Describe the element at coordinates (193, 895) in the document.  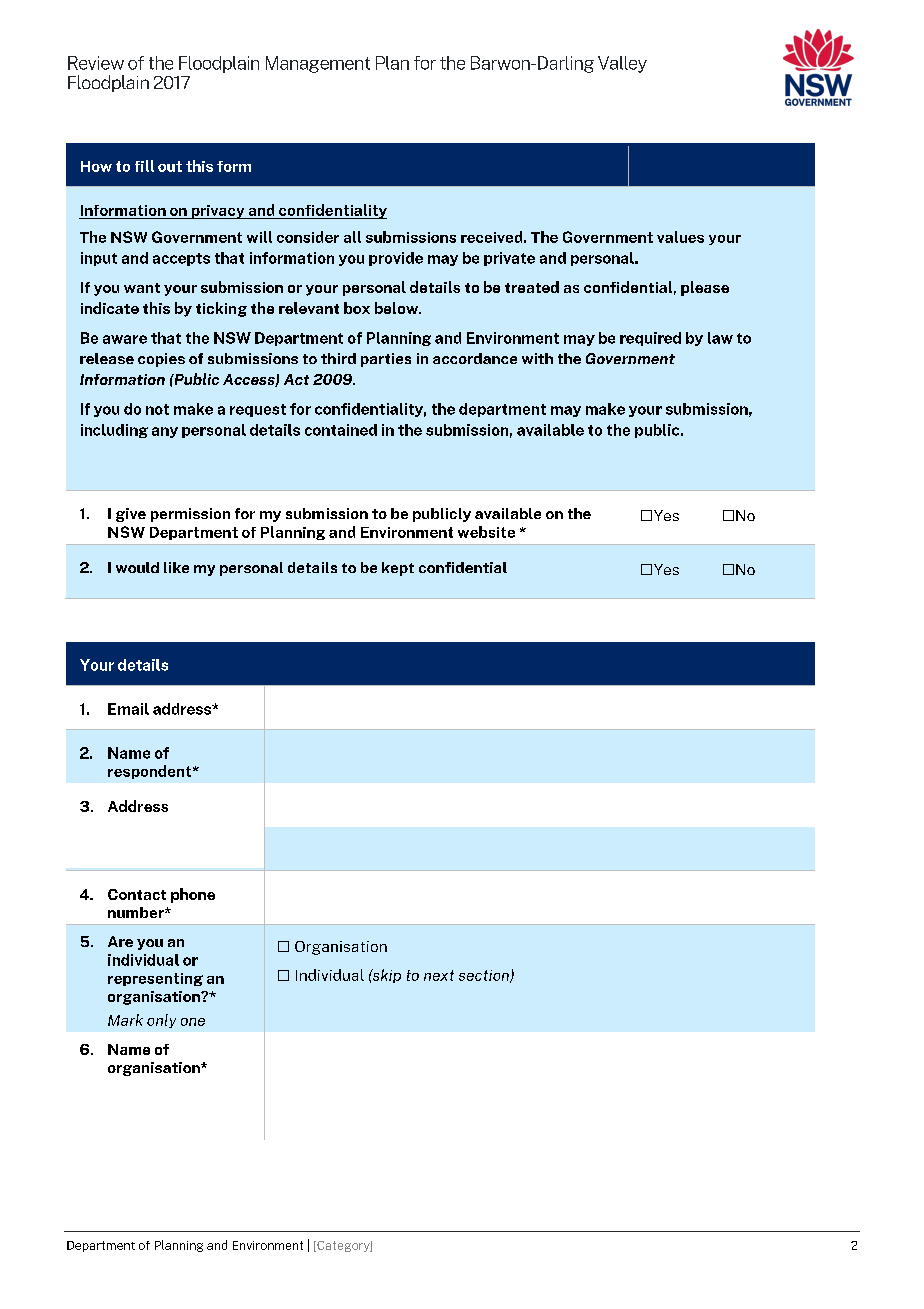
I see `phone` at that location.
